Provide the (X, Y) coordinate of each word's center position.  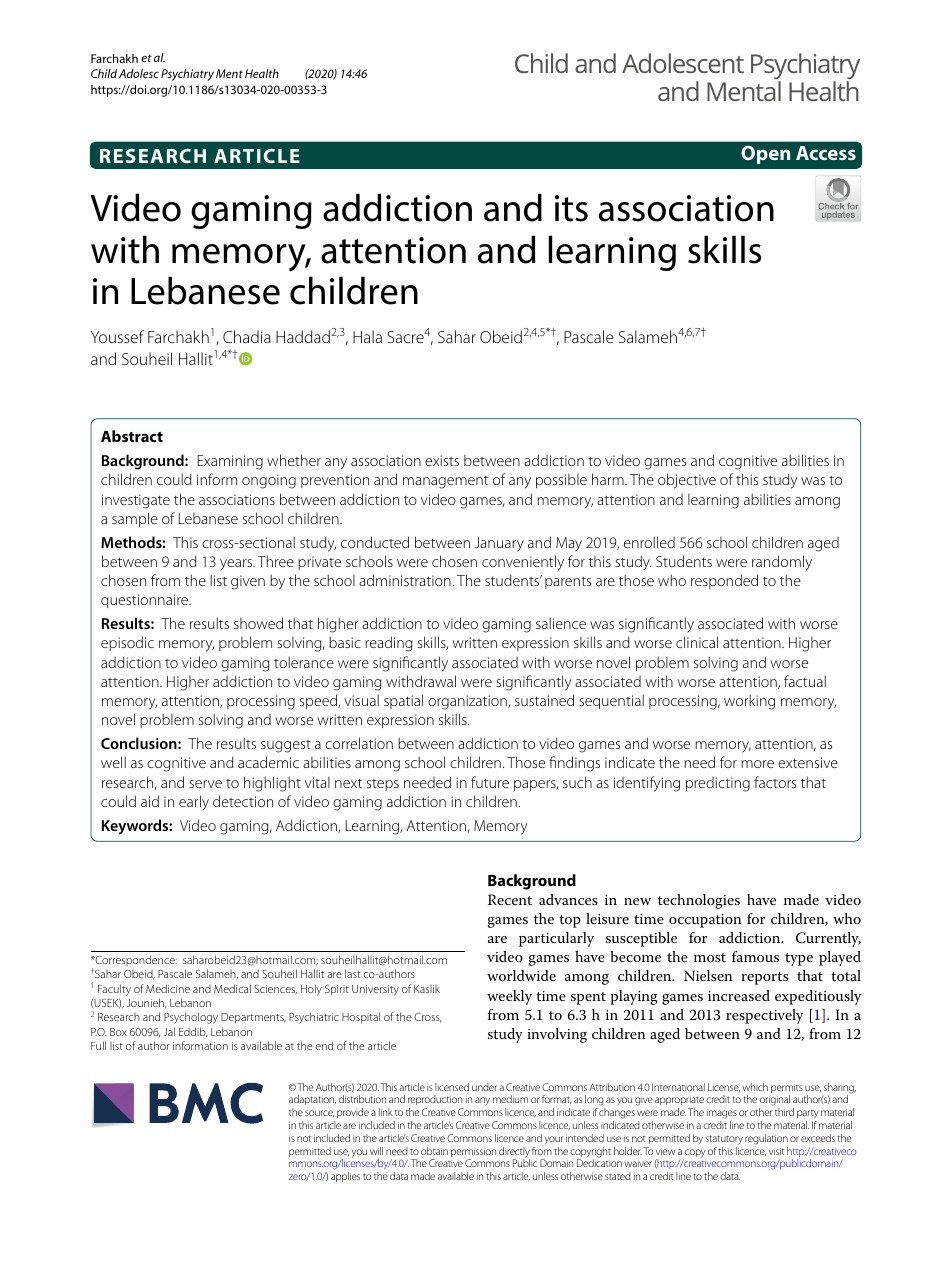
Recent (510, 899)
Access (826, 153)
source (319, 1113)
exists (442, 460)
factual (805, 681)
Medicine (168, 988)
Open (765, 154)
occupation (705, 921)
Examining (230, 462)
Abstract (132, 436)
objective (687, 481)
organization (468, 702)
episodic (127, 643)
